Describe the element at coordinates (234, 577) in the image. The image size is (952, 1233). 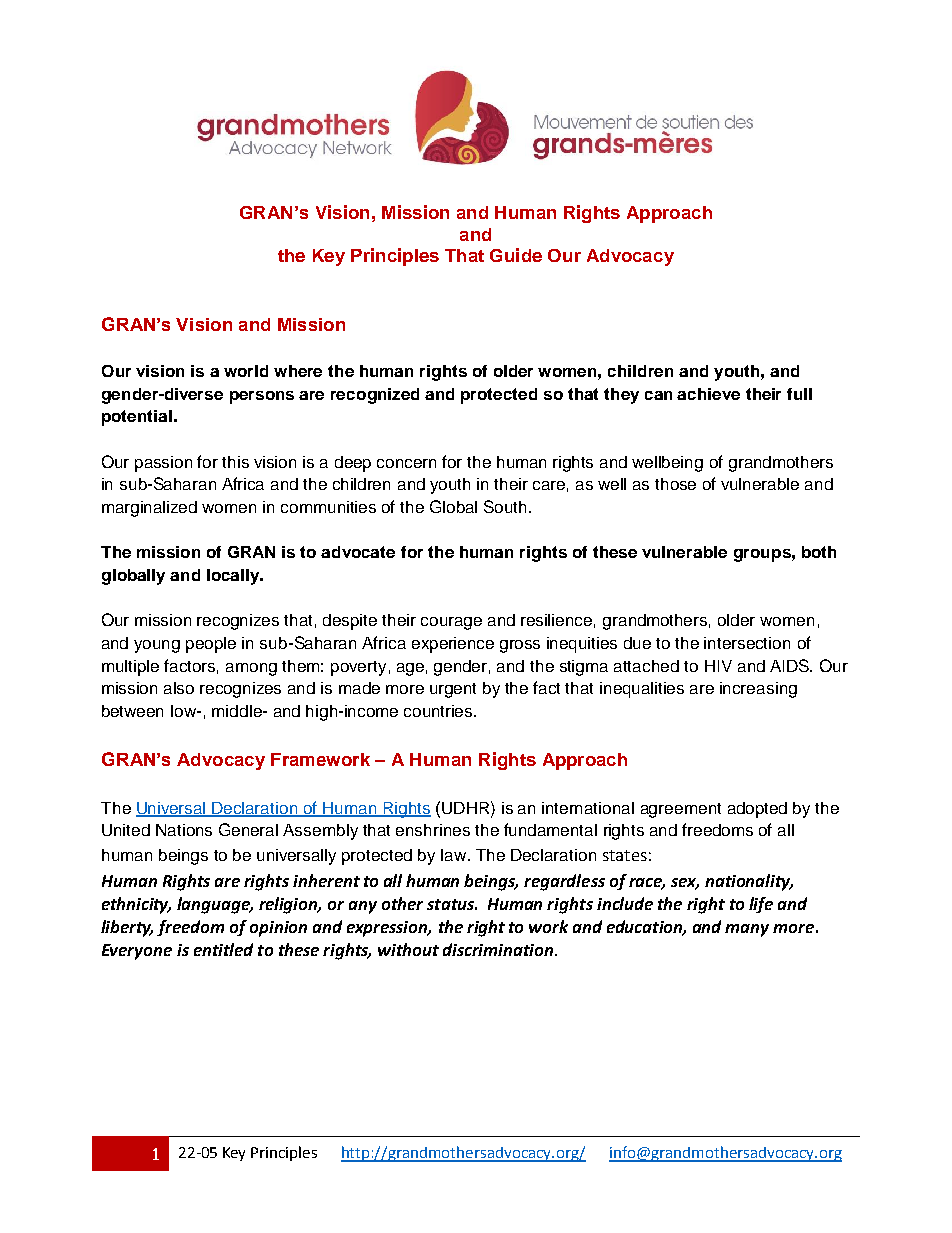
I see `locally` at that location.
